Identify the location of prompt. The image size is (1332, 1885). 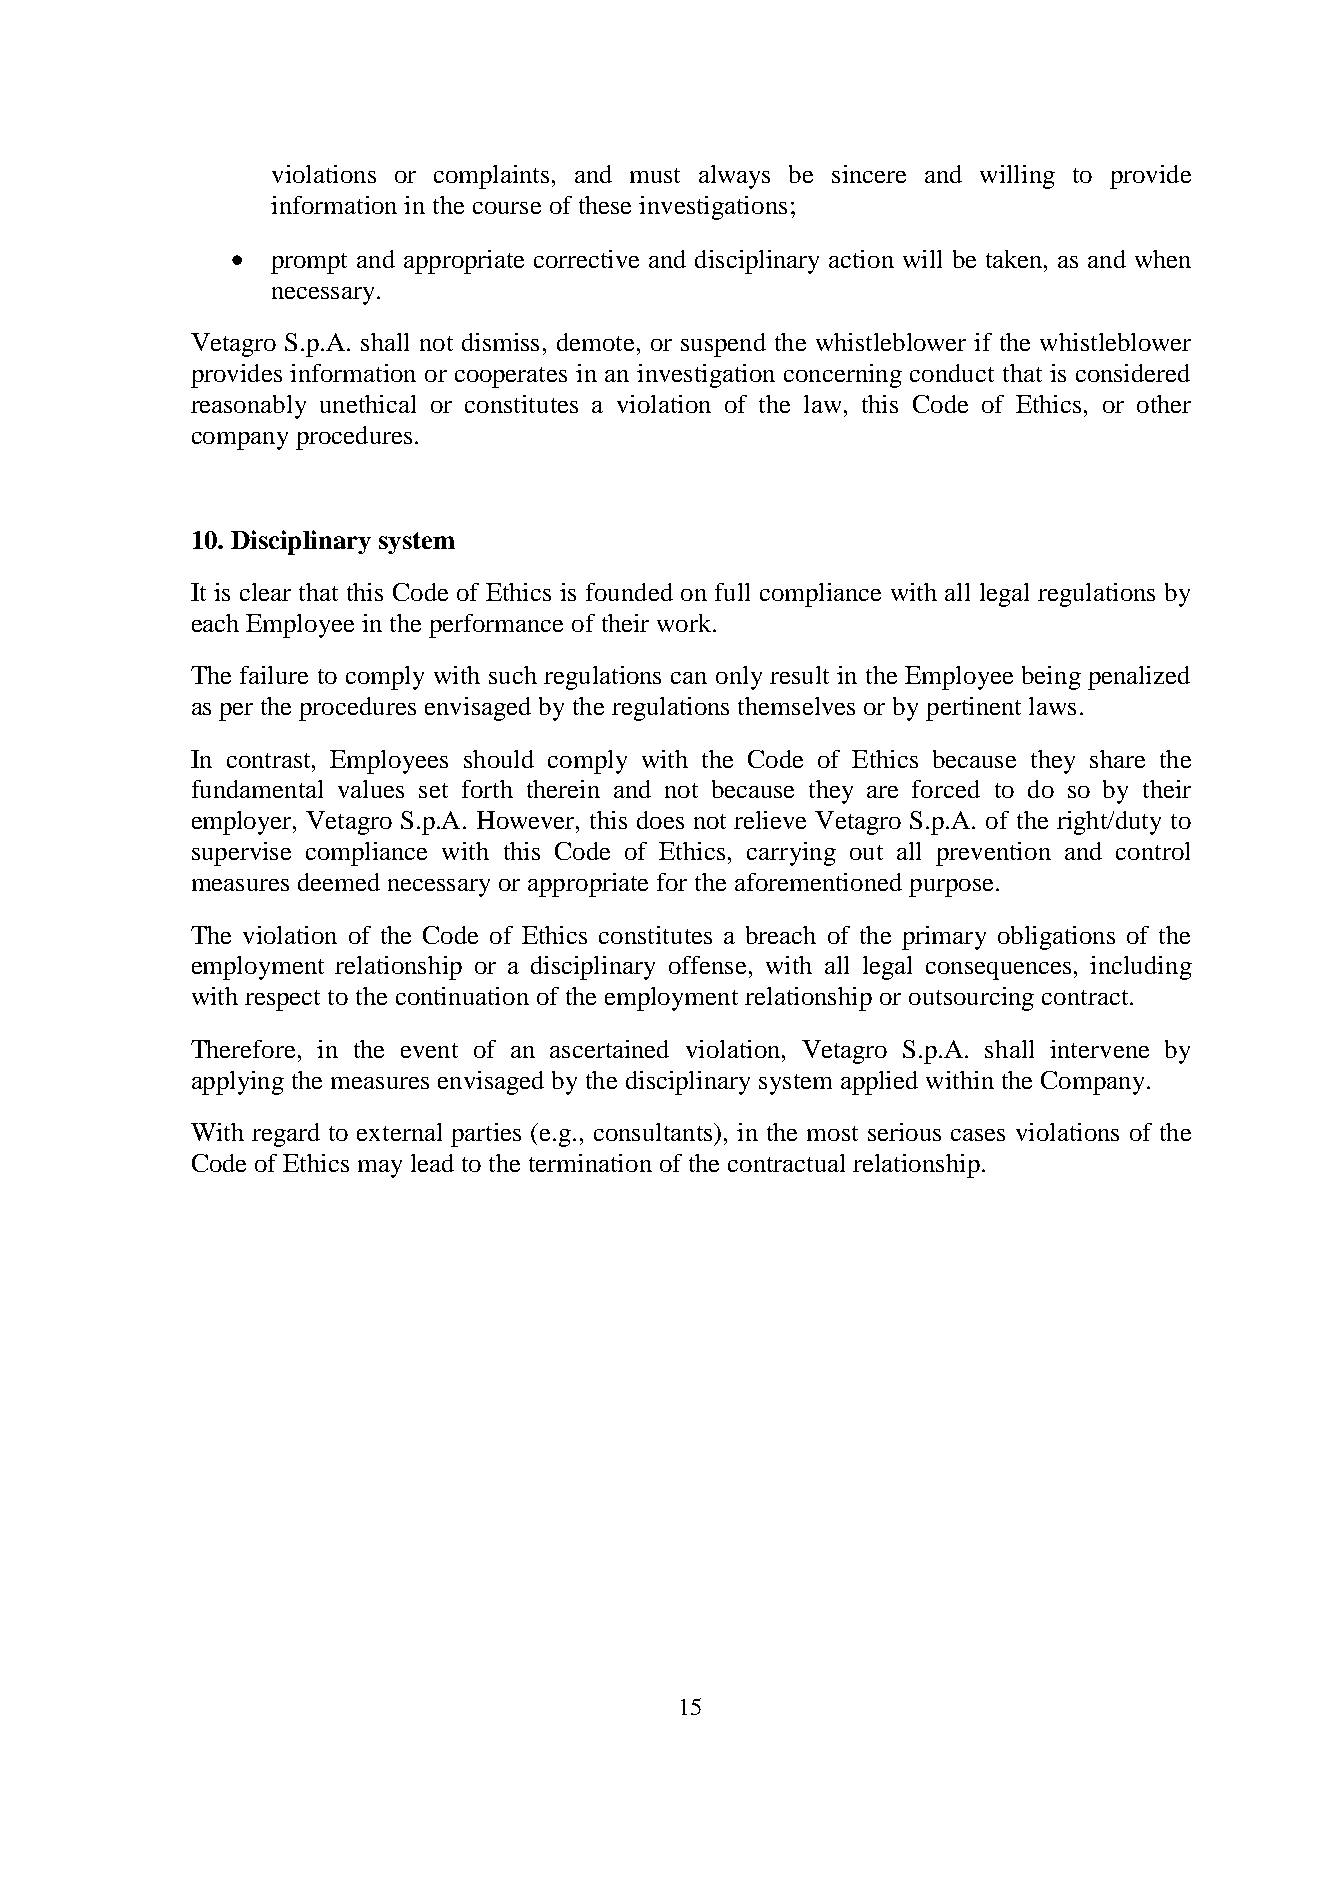
(309, 263).
